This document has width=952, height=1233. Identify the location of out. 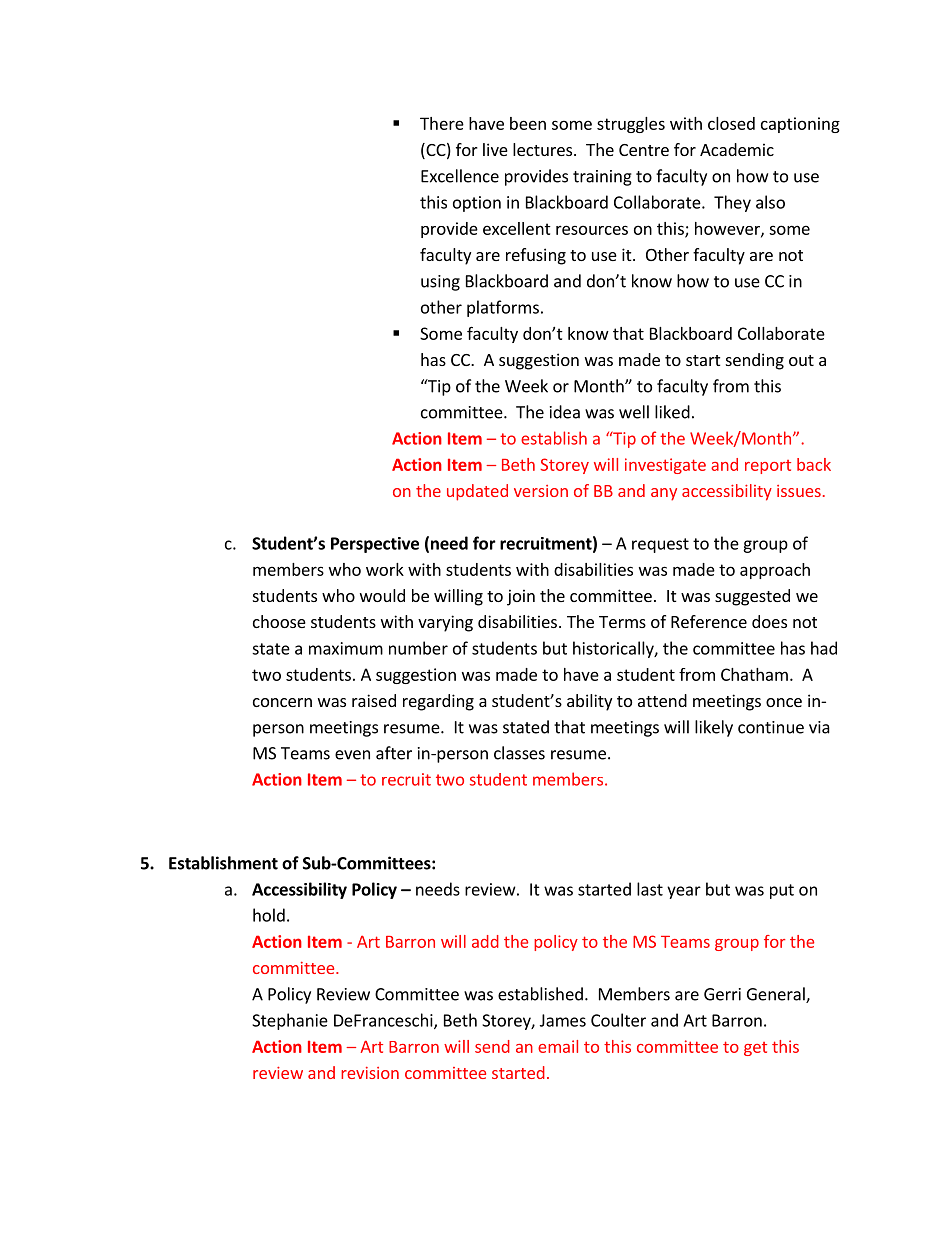
(801, 360).
